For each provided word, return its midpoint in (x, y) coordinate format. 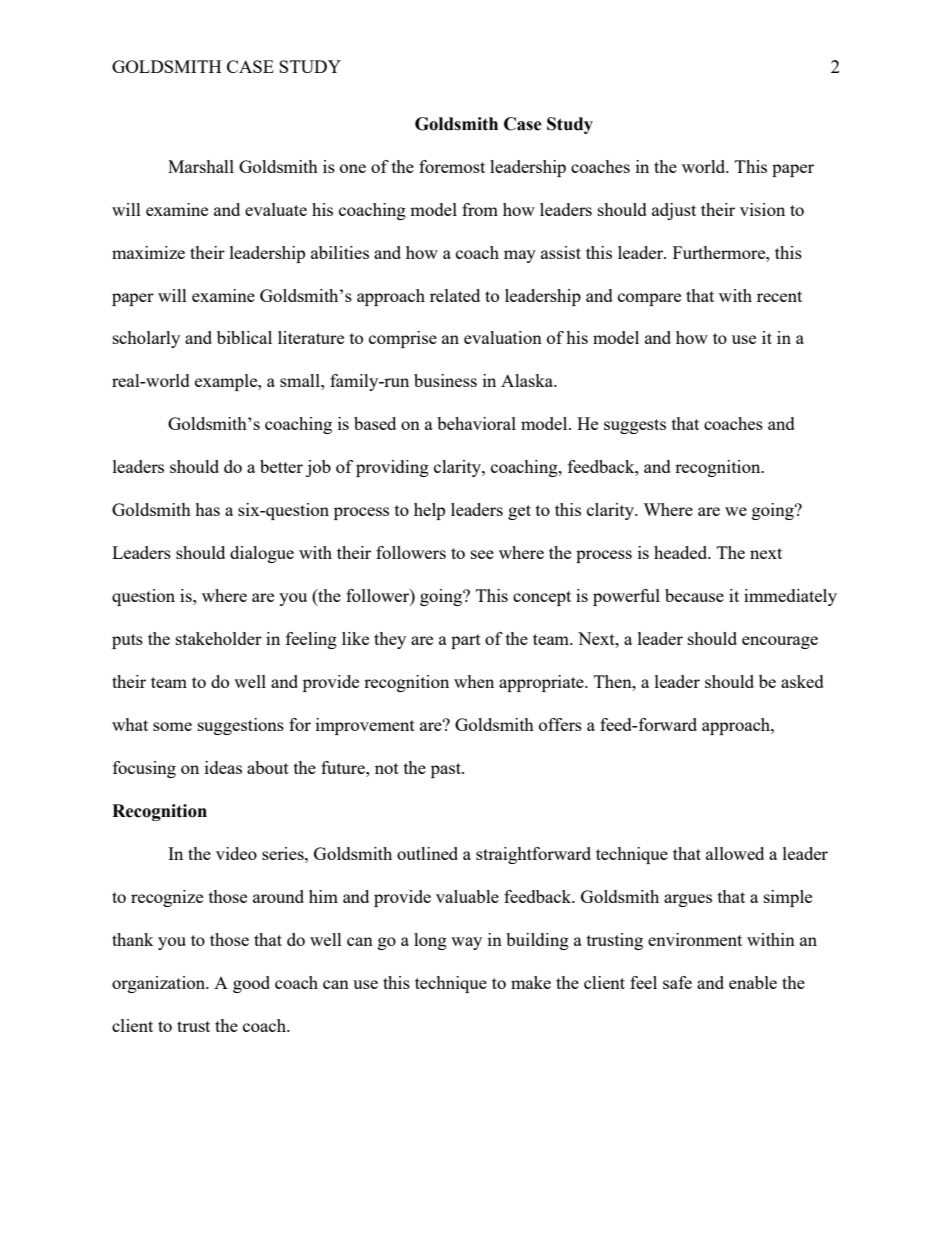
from (480, 209)
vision (762, 209)
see (482, 554)
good (251, 984)
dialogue (262, 554)
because (694, 595)
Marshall (201, 166)
